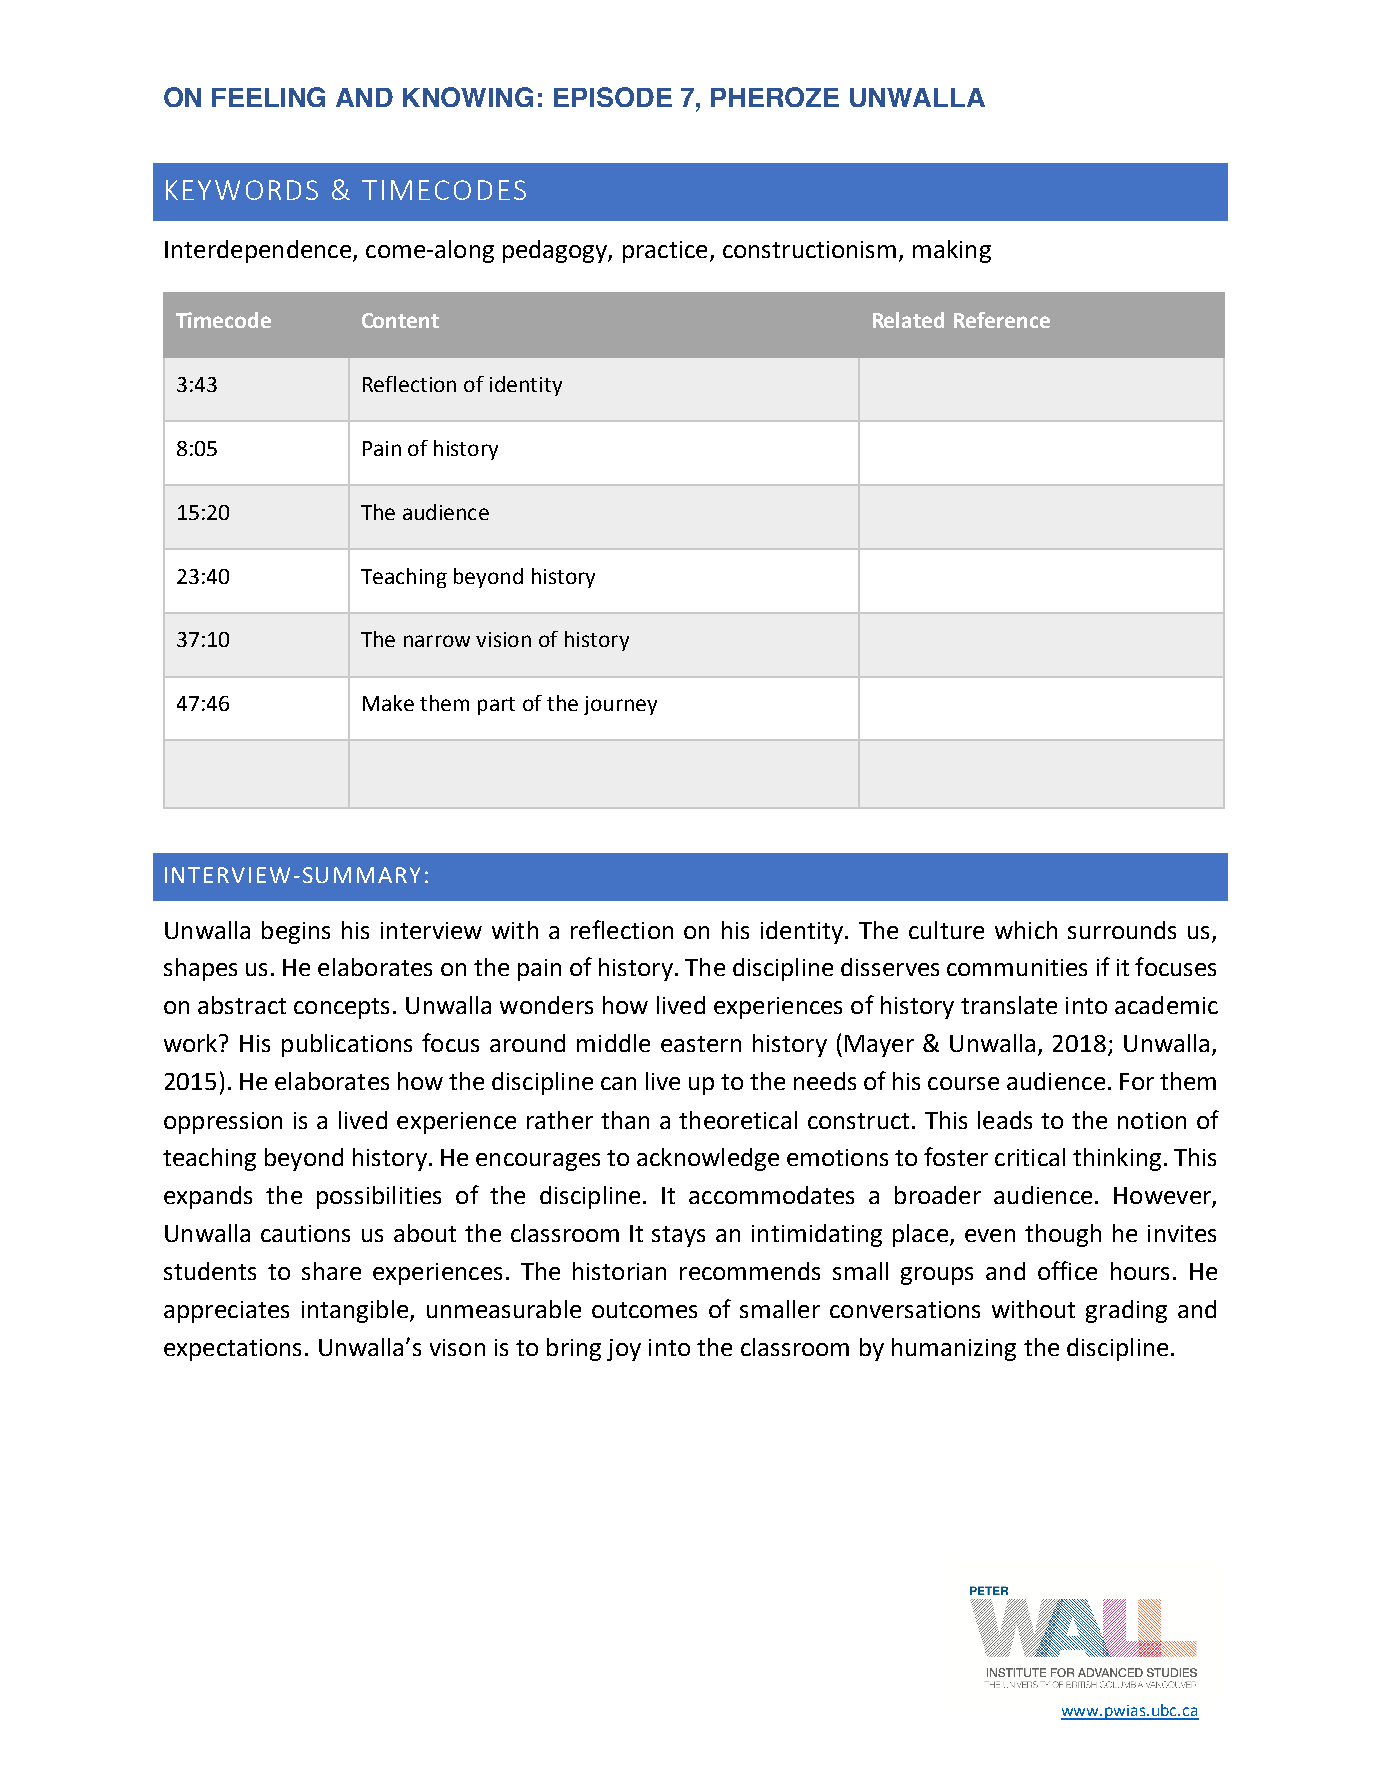  I want to click on Make, so click(388, 703).
